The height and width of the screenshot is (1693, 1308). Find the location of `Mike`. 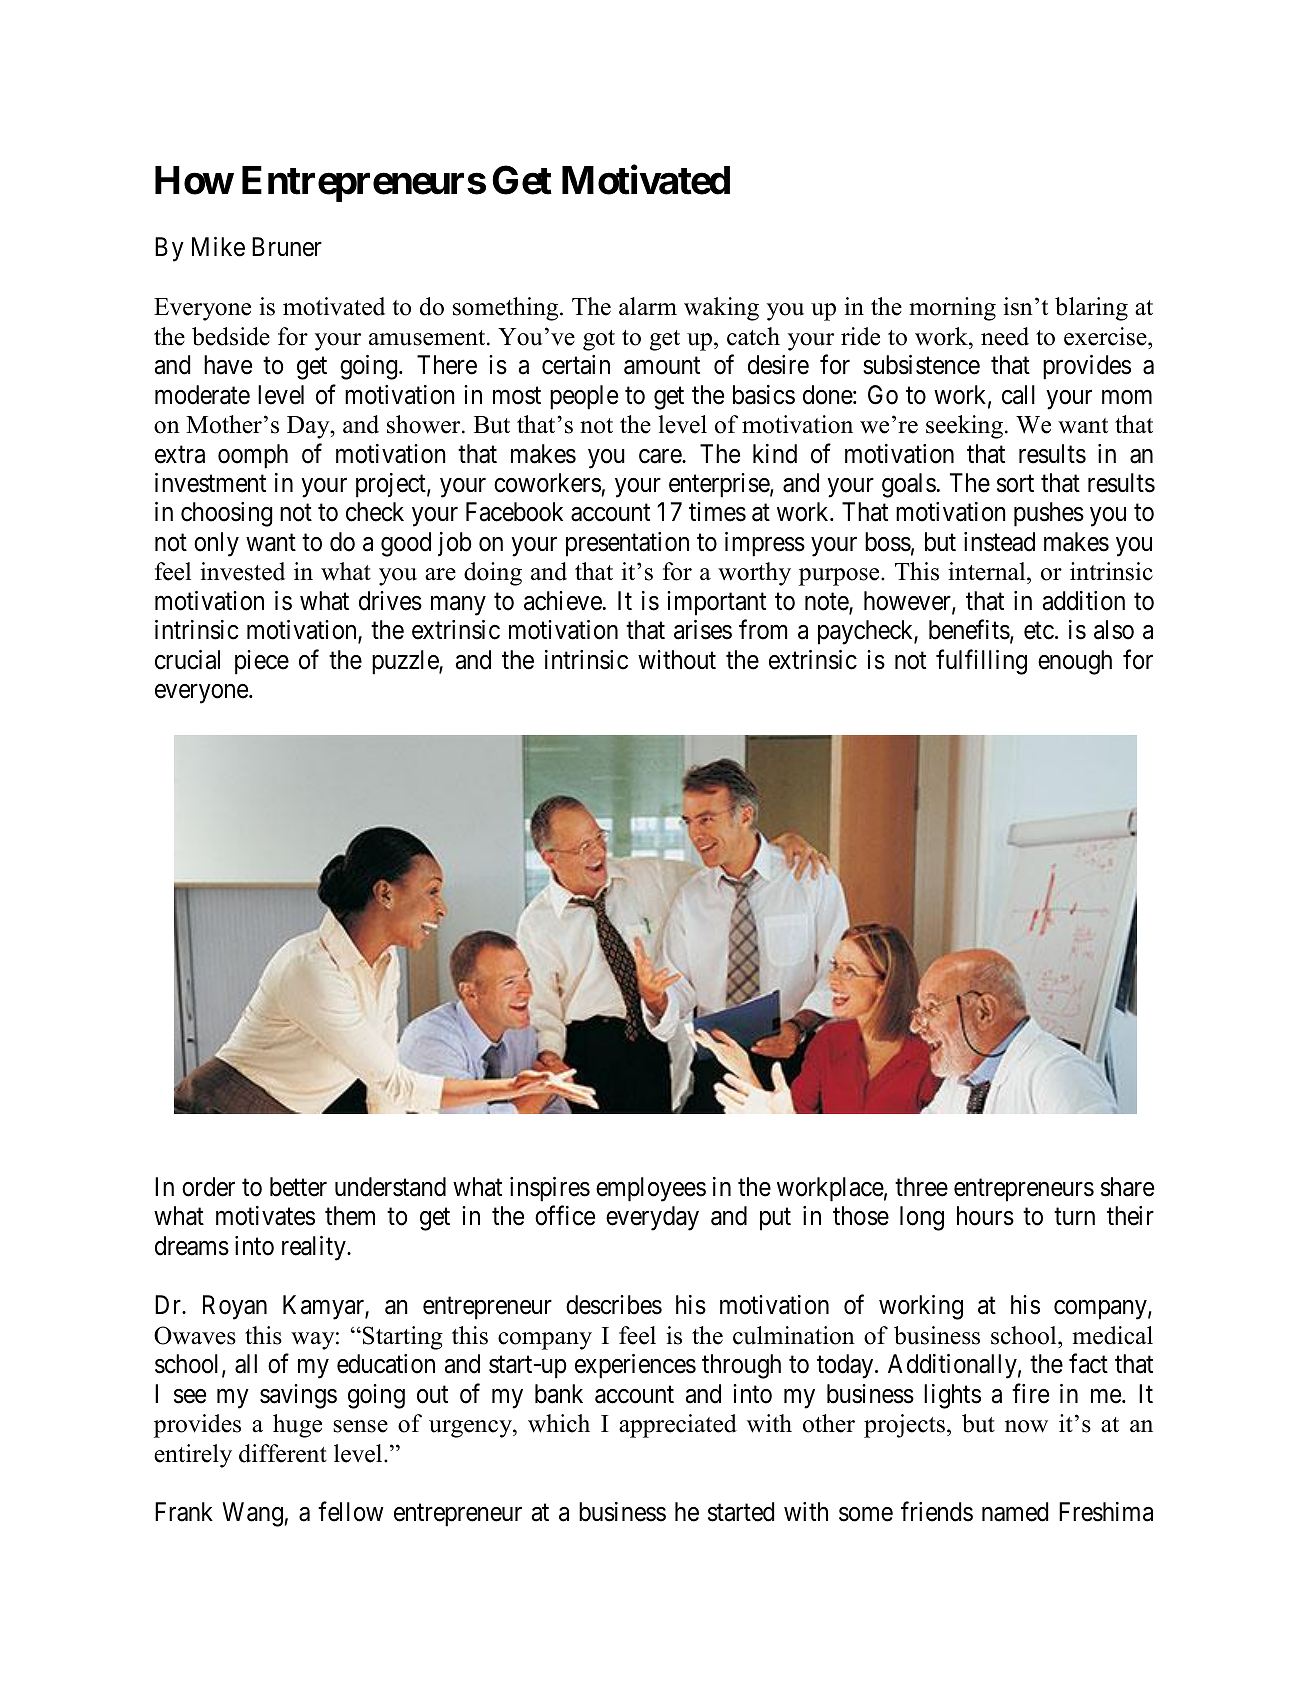

Mike is located at coordinates (218, 247).
